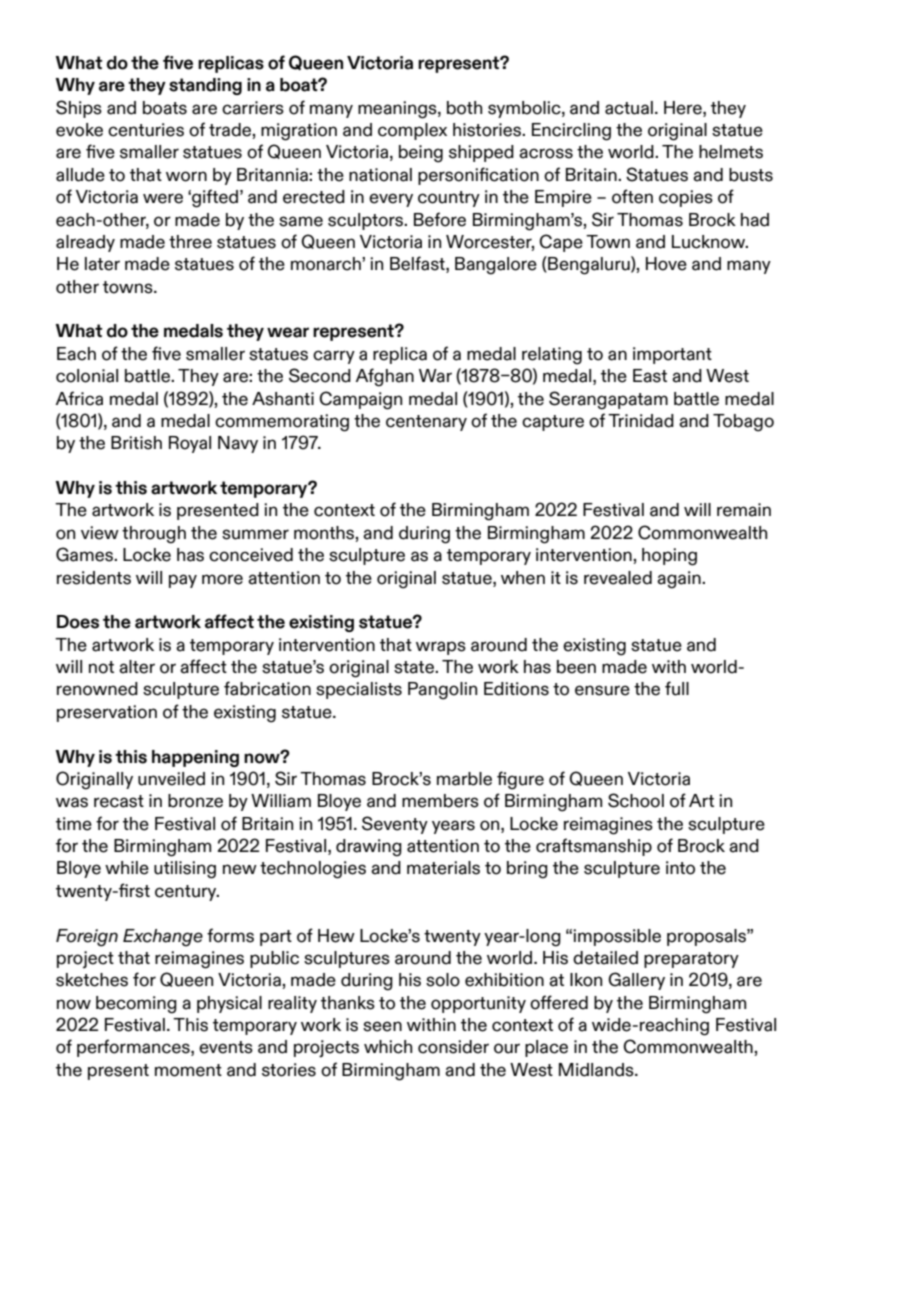 The height and width of the image is (1308, 924). I want to click on Seventy, so click(395, 825).
